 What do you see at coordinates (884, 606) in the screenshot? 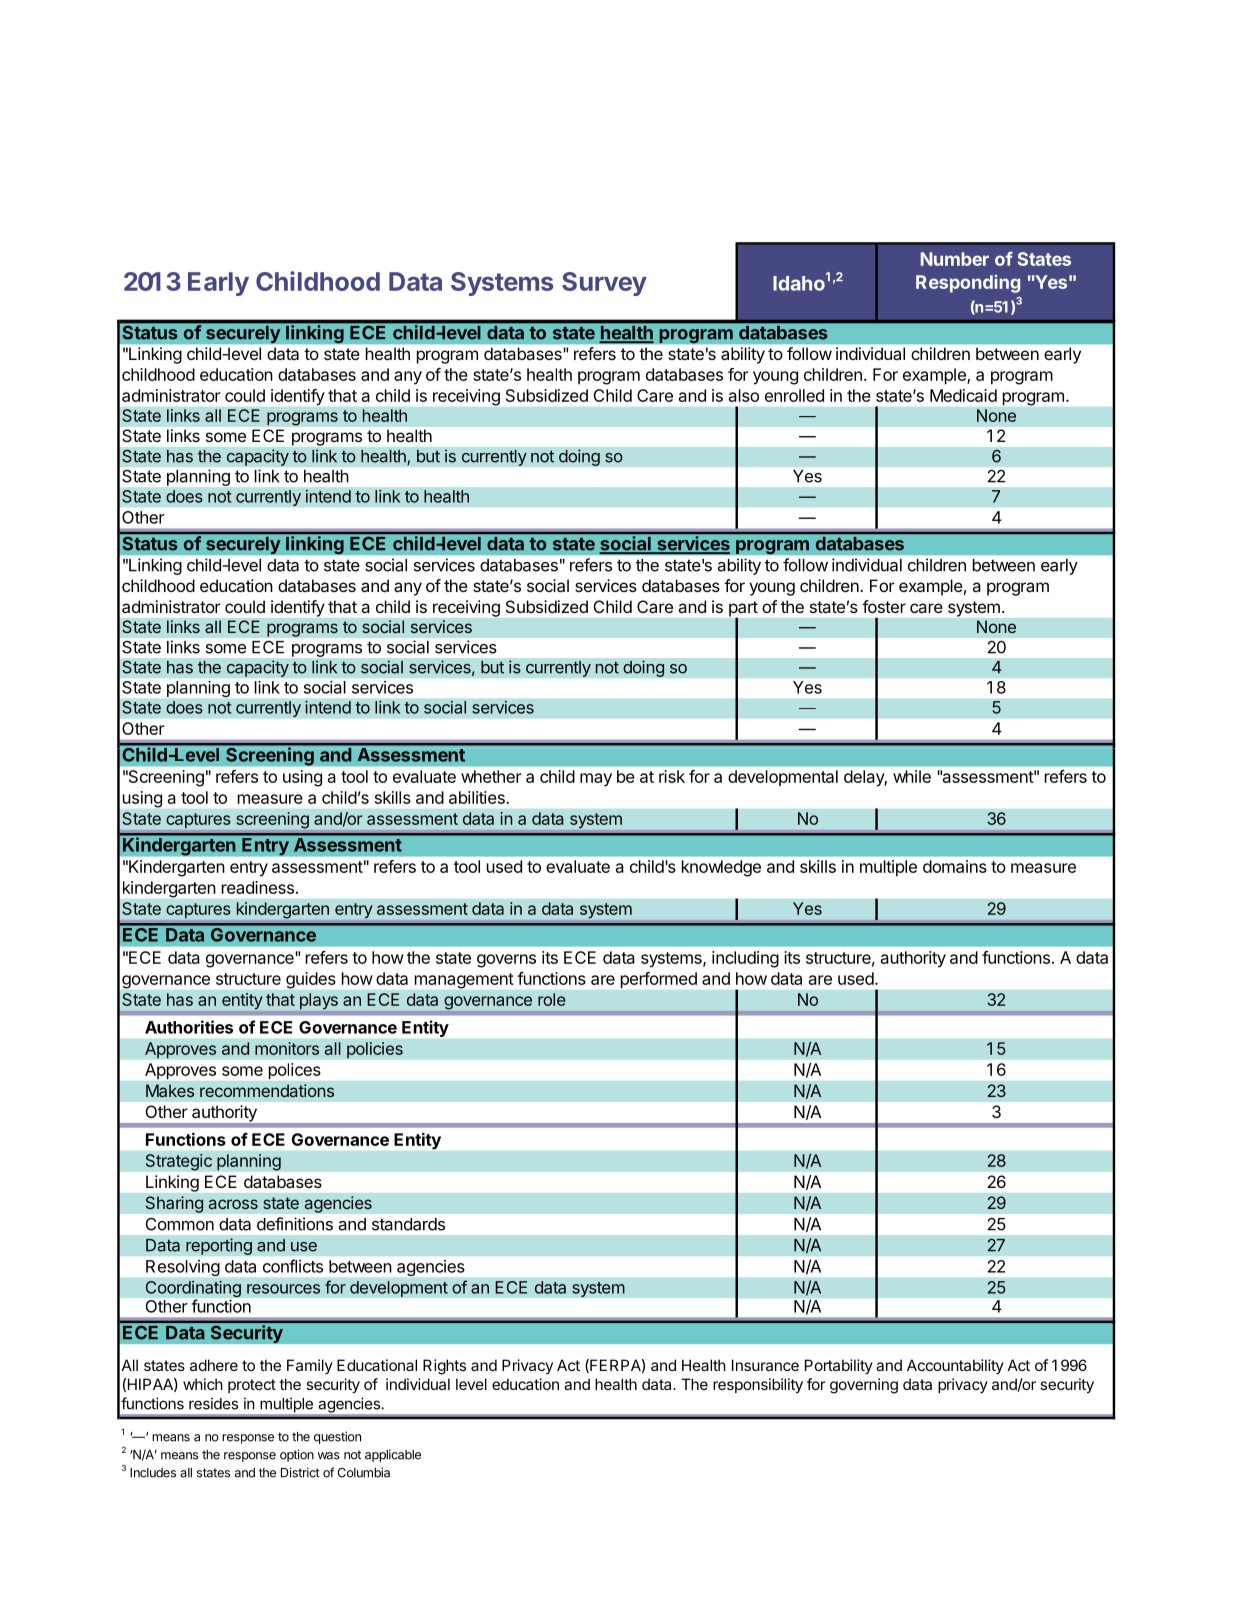
I see `foster` at bounding box center [884, 606].
